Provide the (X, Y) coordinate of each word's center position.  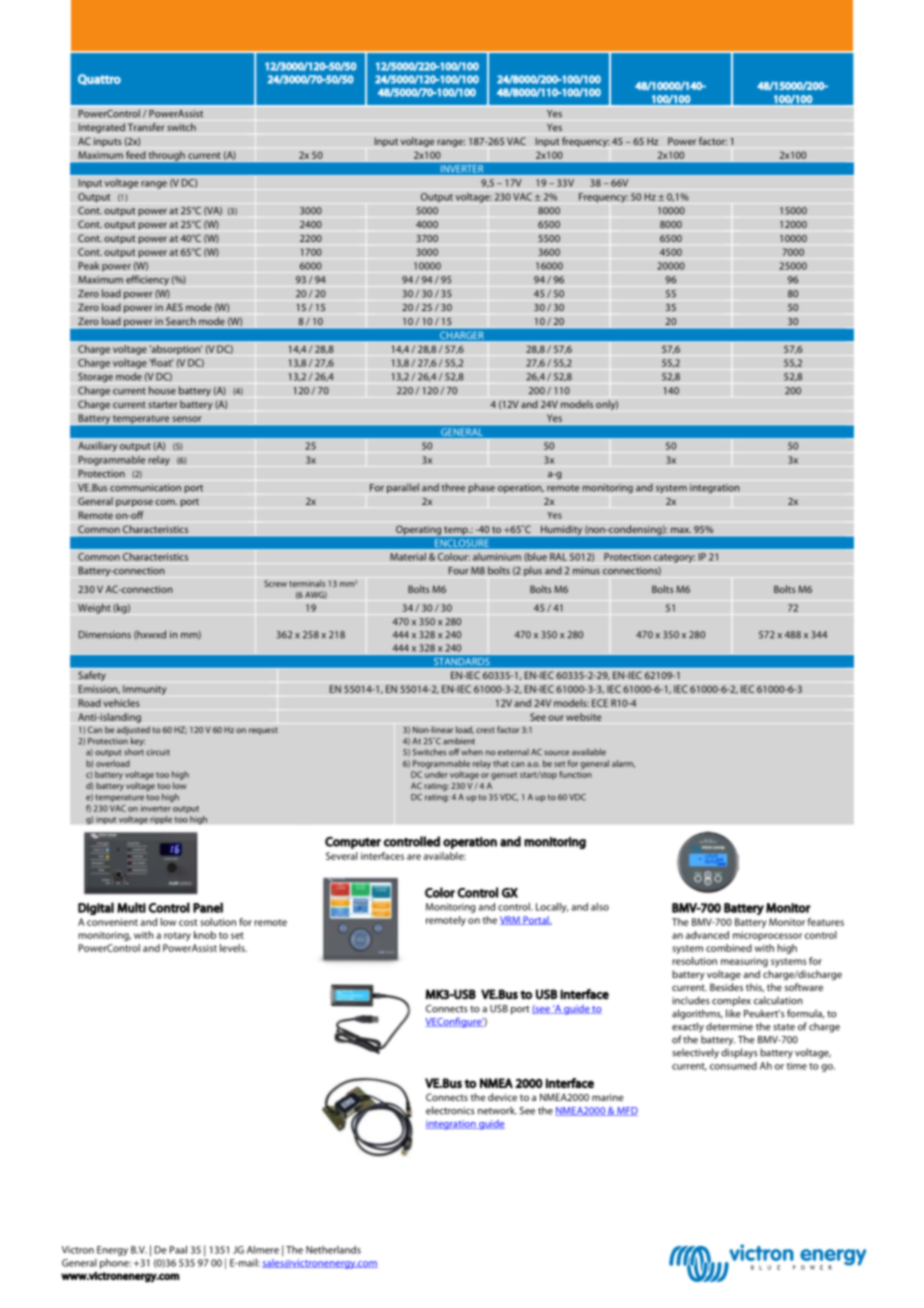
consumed (733, 1066)
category (674, 558)
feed (136, 155)
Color (440, 892)
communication (145, 488)
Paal (178, 1250)
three (453, 487)
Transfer (146, 127)
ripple (161, 820)
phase (481, 488)
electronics (450, 1110)
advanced (707, 935)
